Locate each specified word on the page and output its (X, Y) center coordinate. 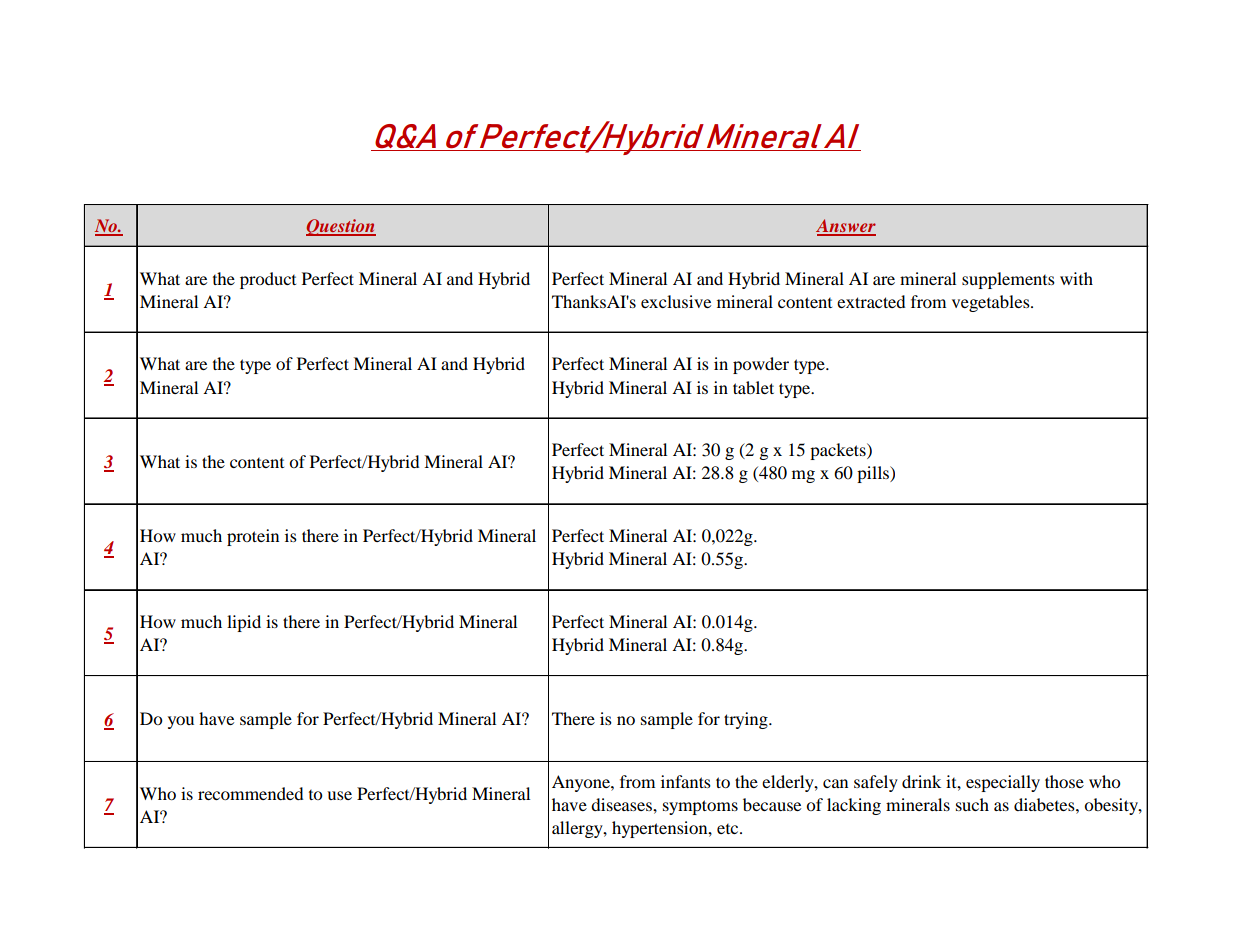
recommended (251, 793)
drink (921, 781)
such (972, 804)
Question (341, 227)
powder (761, 365)
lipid (244, 623)
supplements (1008, 280)
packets (839, 451)
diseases (622, 804)
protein (253, 537)
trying (747, 720)
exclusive (676, 301)
